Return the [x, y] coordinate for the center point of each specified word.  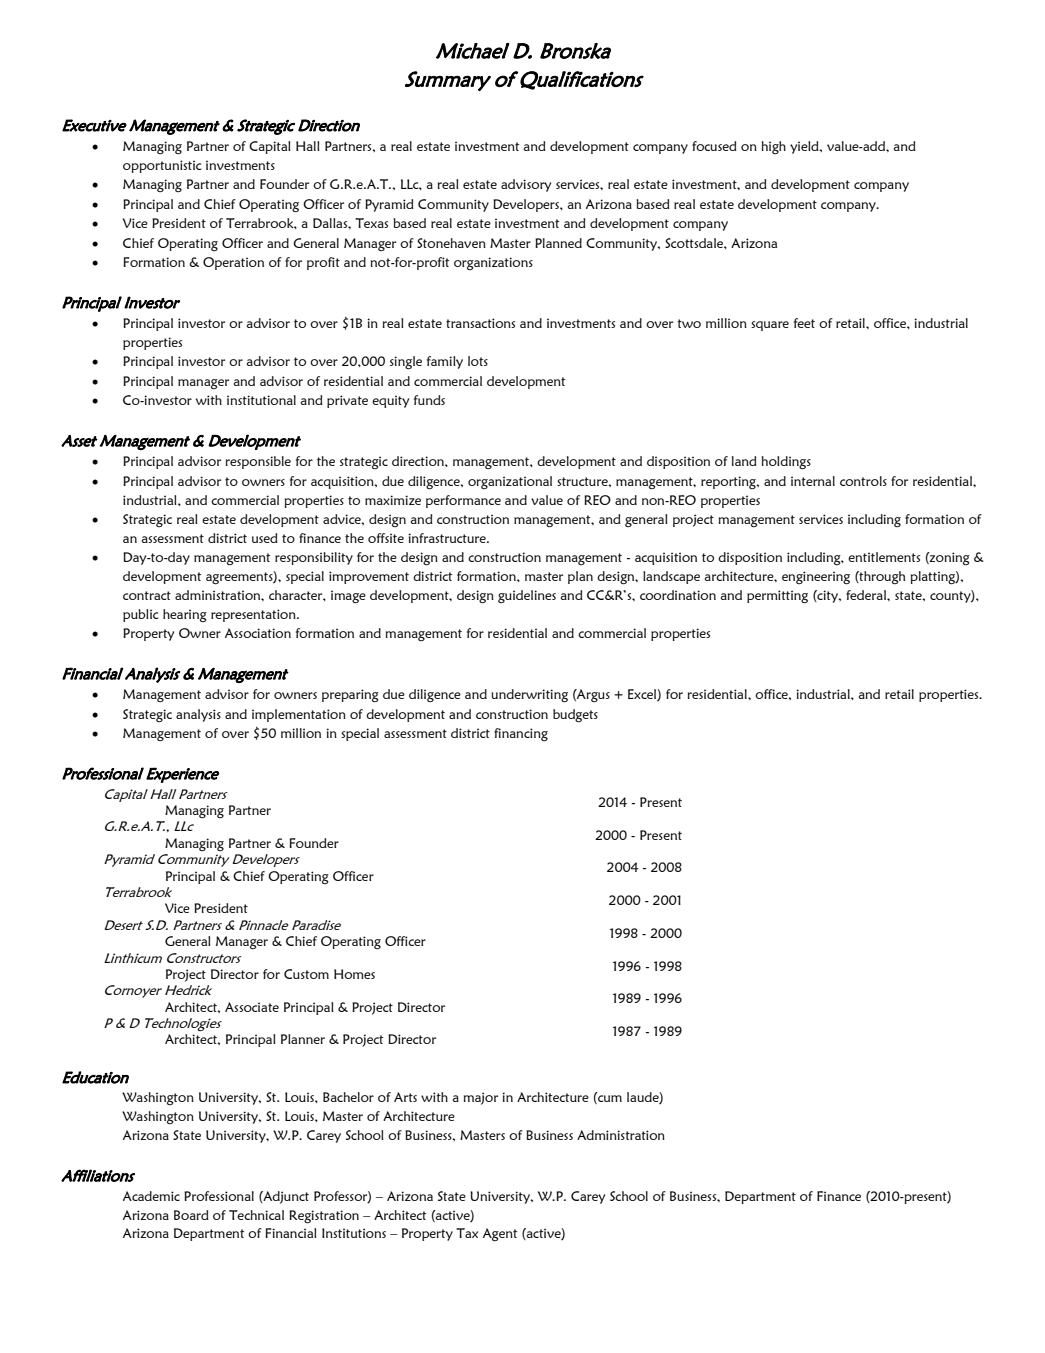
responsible [258, 462]
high [774, 147]
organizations [493, 263]
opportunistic [162, 166]
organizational [510, 482]
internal [813, 481]
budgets [575, 716]
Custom [306, 974]
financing [521, 734]
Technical [256, 1215]
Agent [500, 1234]
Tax [467, 1233]
